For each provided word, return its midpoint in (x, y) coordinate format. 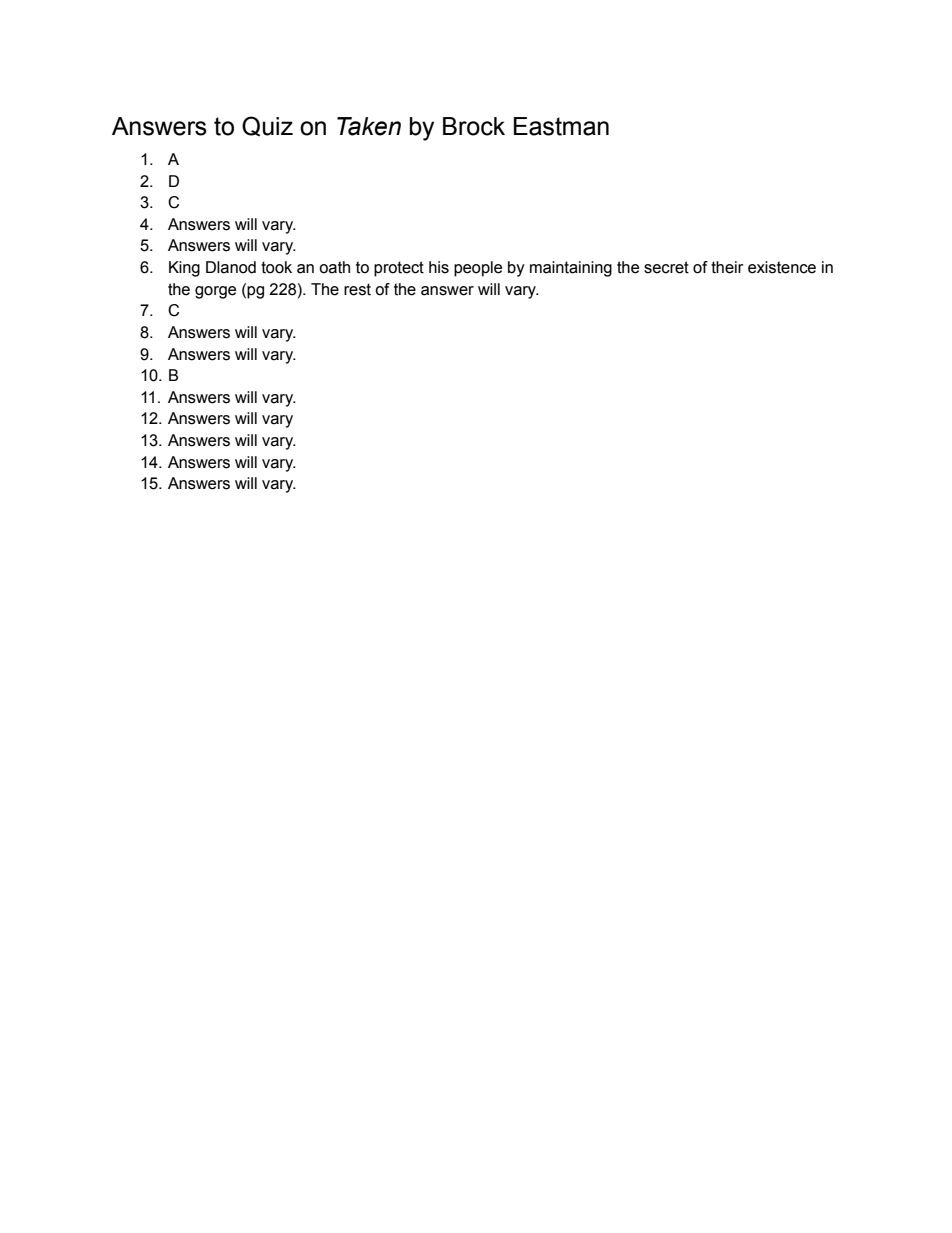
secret (666, 267)
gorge (215, 292)
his (439, 267)
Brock (474, 126)
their (727, 267)
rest (357, 289)
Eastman (561, 126)
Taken (369, 126)
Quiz (267, 126)
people (478, 269)
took (276, 267)
